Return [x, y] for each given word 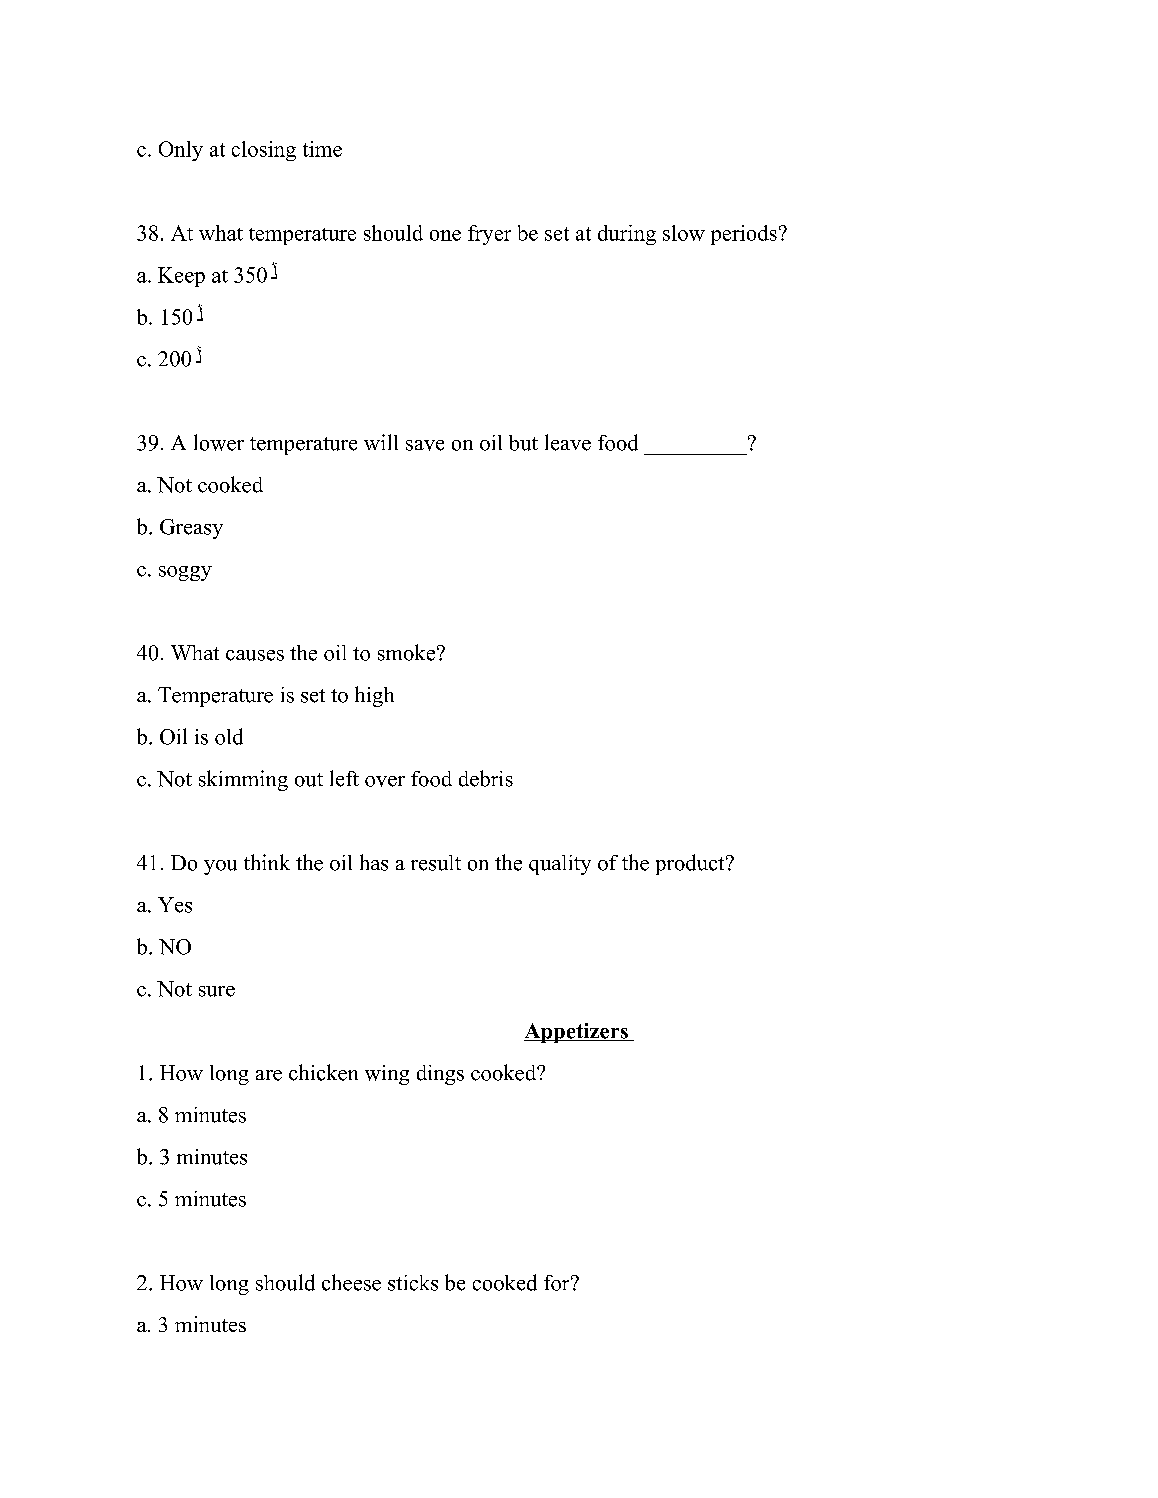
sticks [413, 1283]
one [445, 235]
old [229, 736]
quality [560, 865]
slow [684, 233]
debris [486, 778]
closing [264, 151]
